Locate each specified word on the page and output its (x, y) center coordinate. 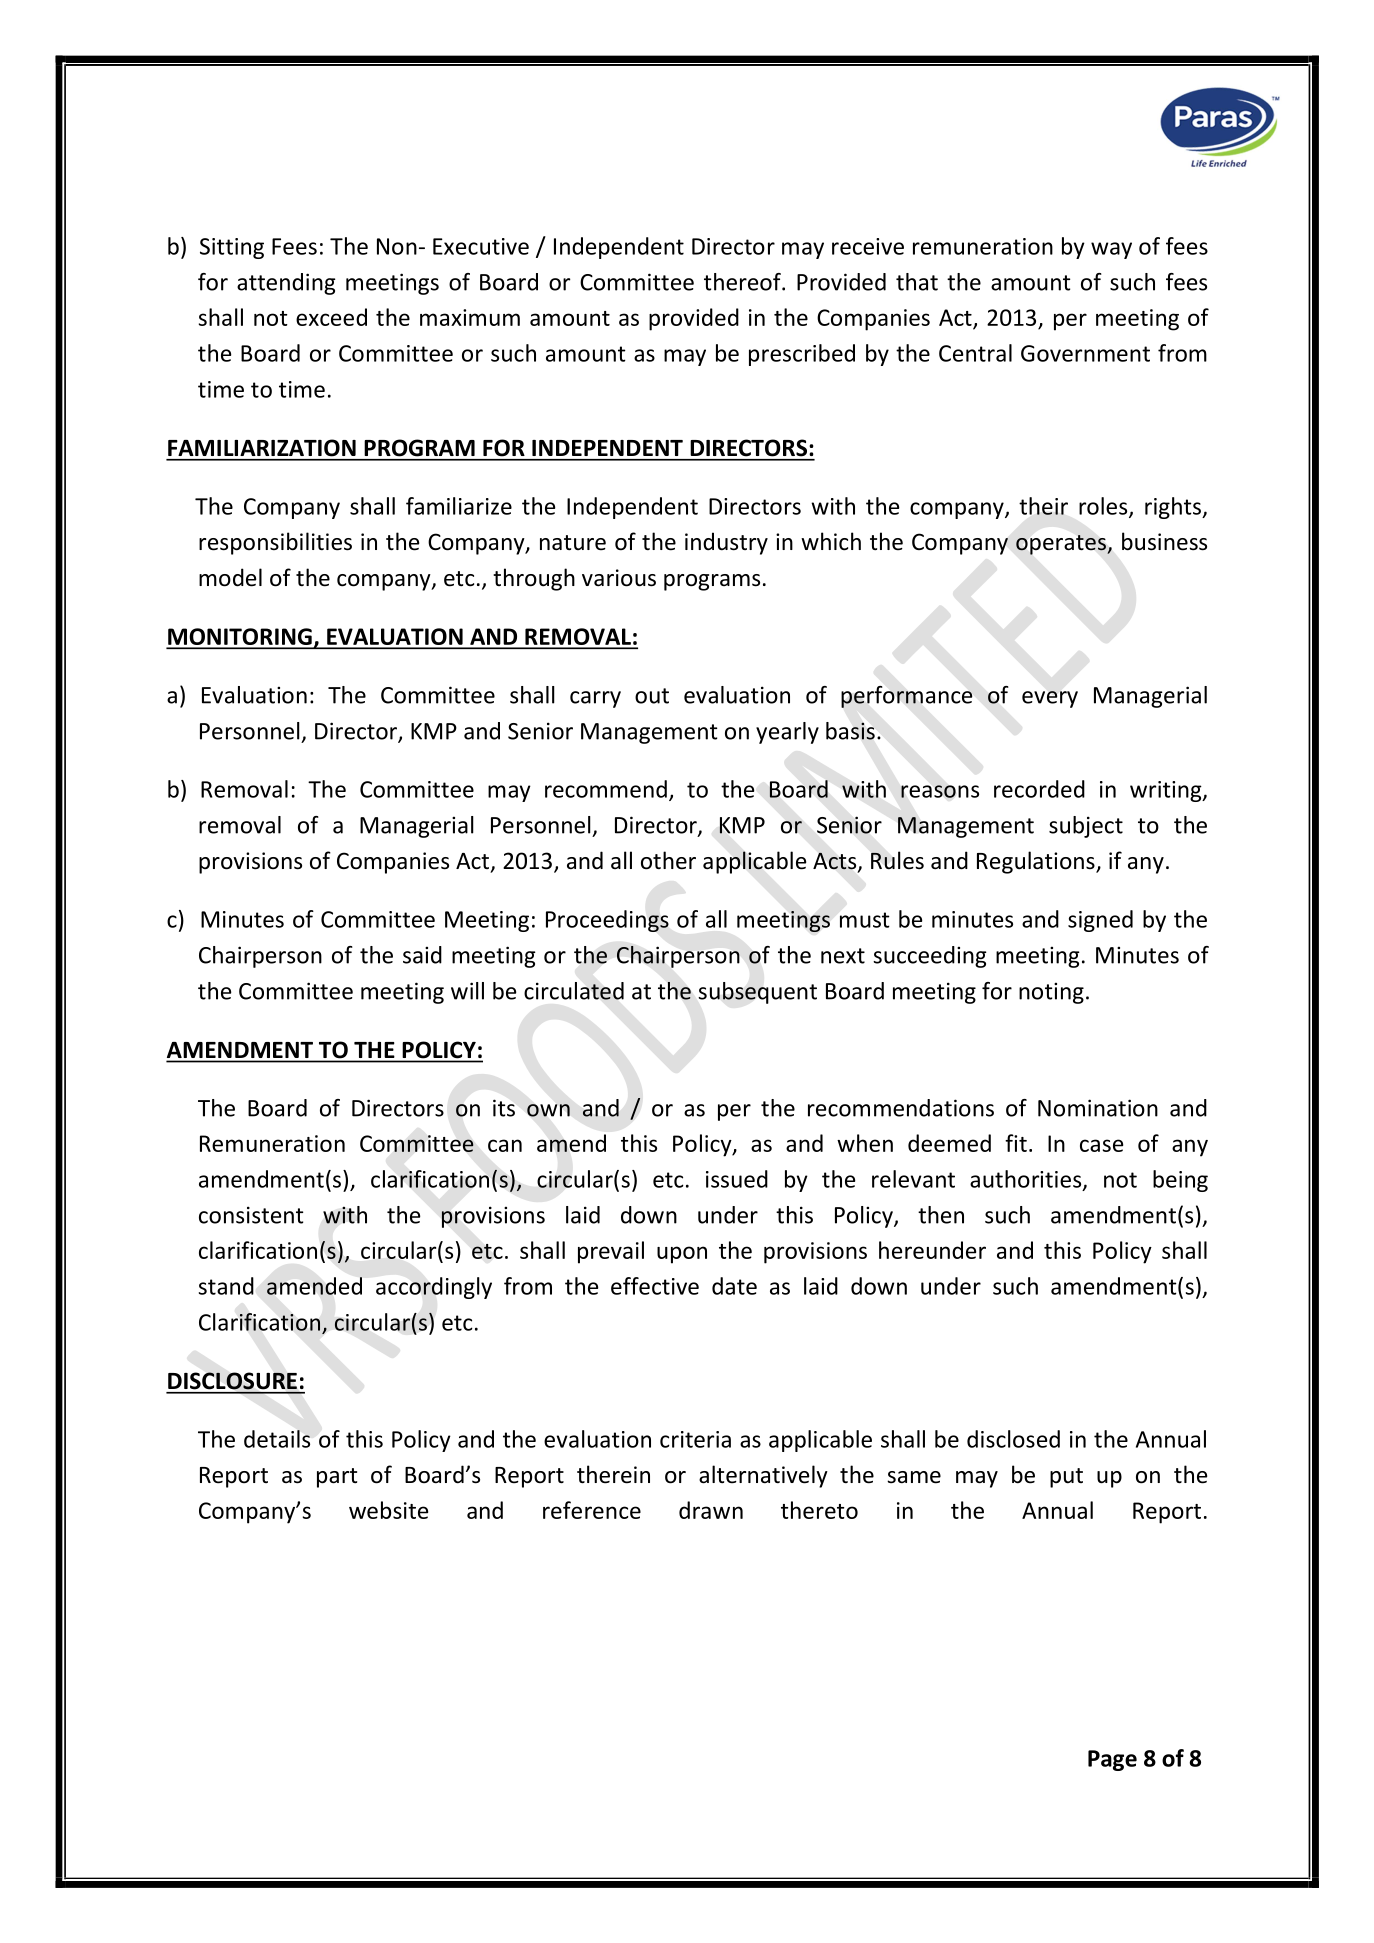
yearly (787, 733)
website (388, 1510)
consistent (251, 1215)
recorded (1039, 789)
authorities (1027, 1180)
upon (682, 1255)
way (1111, 250)
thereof (743, 282)
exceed (331, 317)
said (422, 955)
